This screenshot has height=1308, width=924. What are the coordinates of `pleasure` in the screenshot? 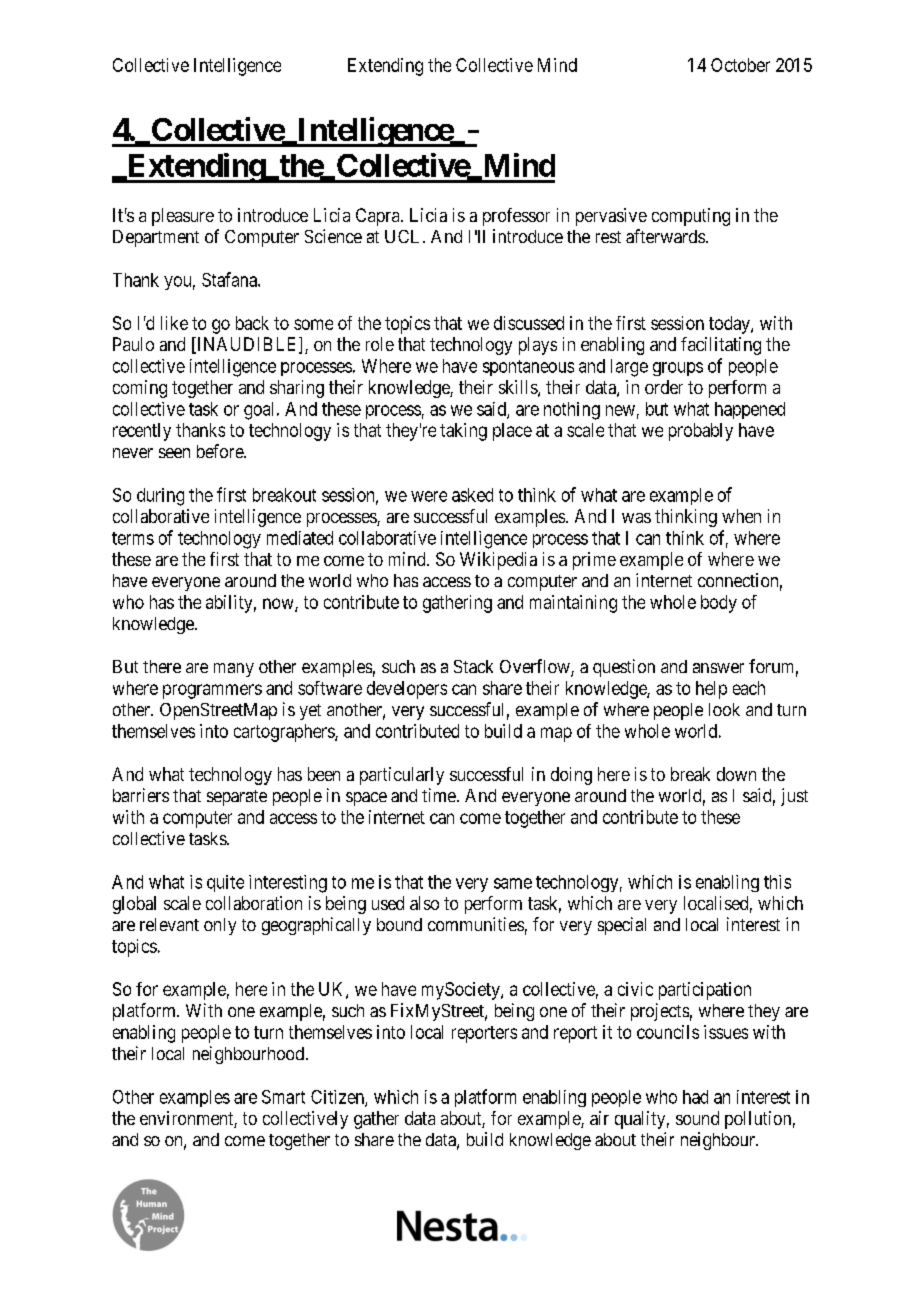 It's located at (183, 217).
